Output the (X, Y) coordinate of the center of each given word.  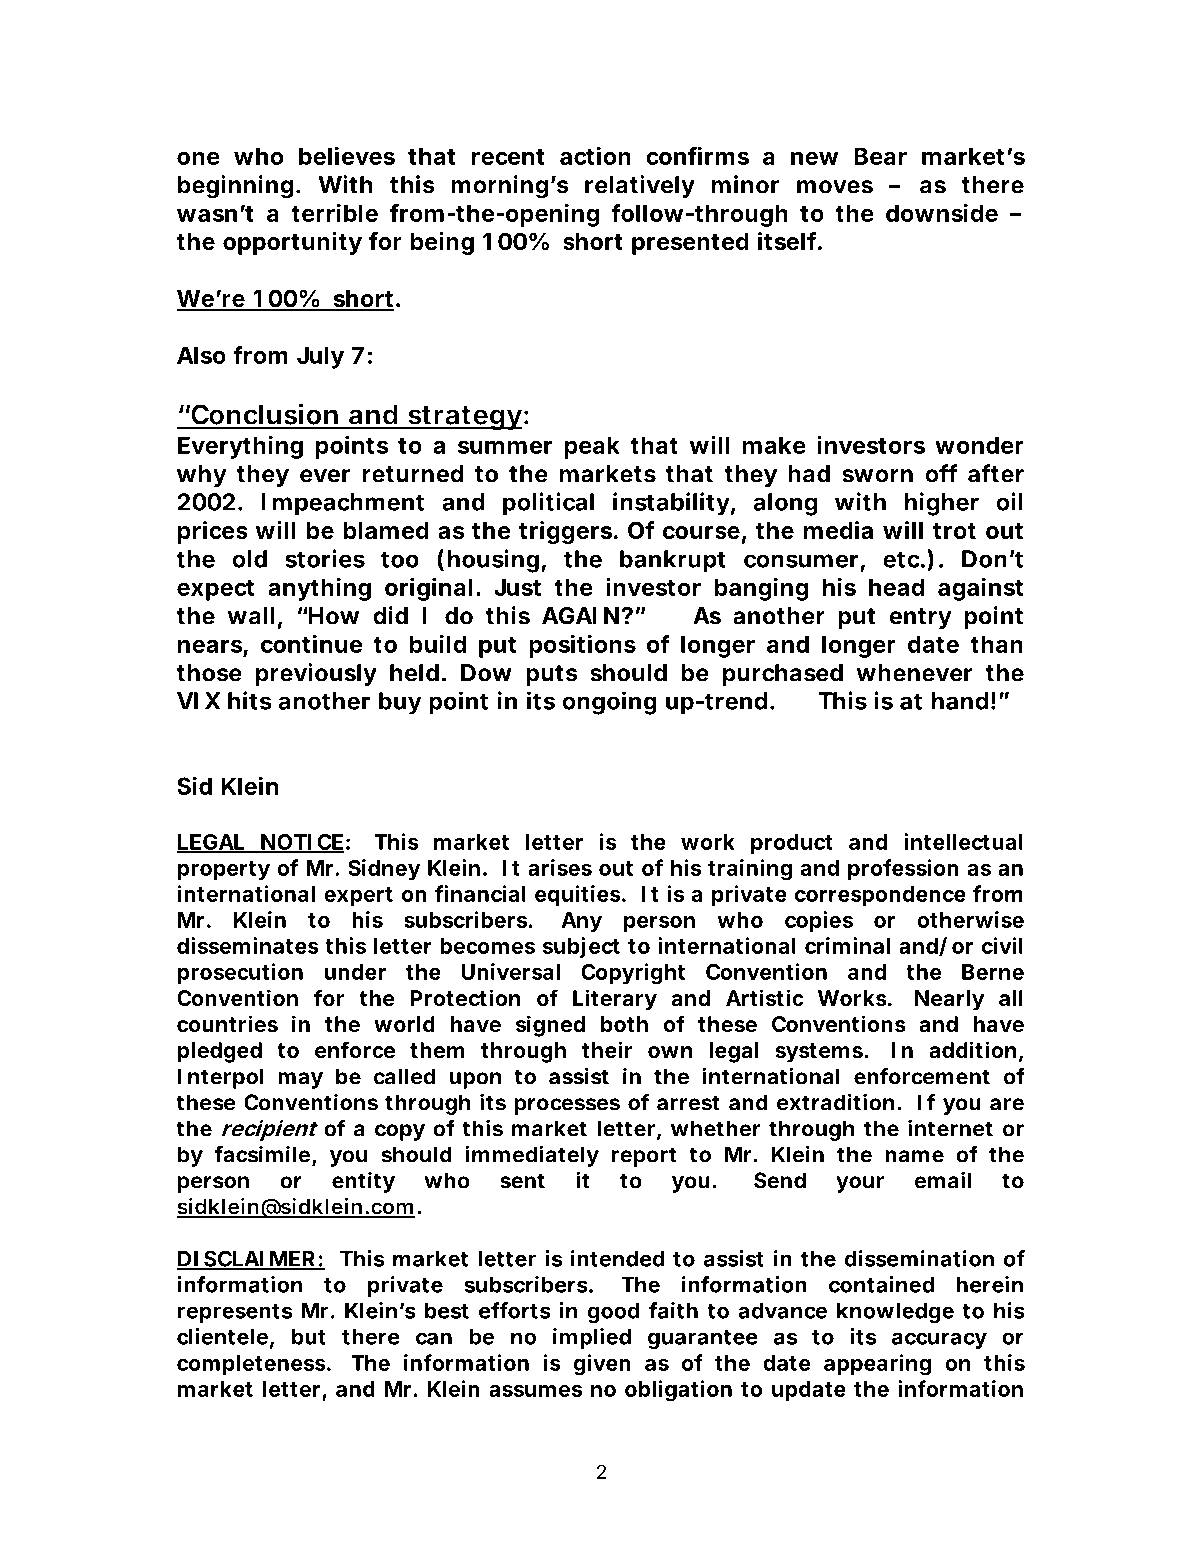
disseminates (248, 945)
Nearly (949, 1000)
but (309, 1337)
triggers (567, 532)
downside (942, 212)
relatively (640, 186)
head (896, 587)
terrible (334, 212)
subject (581, 947)
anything (319, 589)
